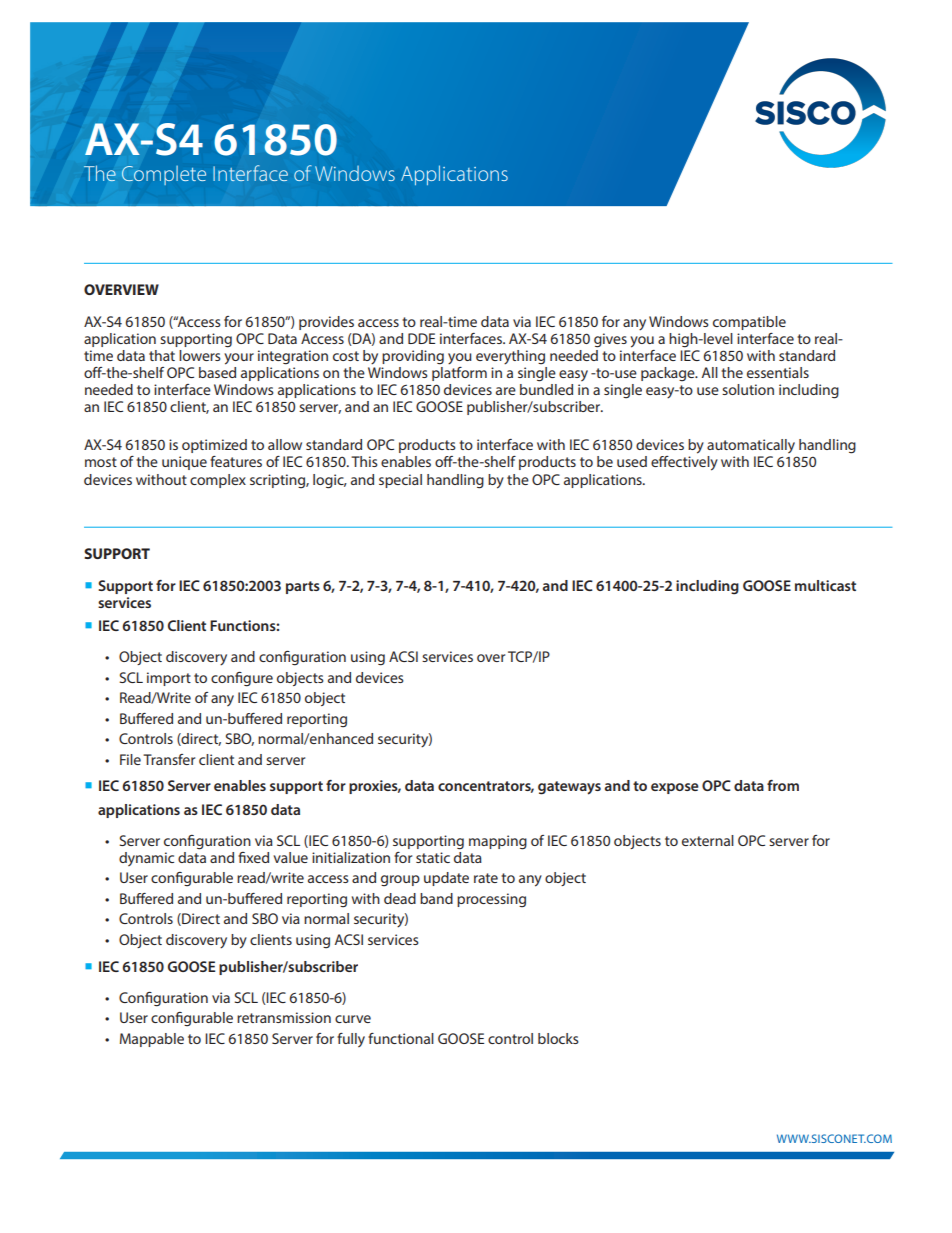 This screenshot has width=952, height=1233. What do you see at coordinates (749, 323) in the screenshot?
I see `compatible` at bounding box center [749, 323].
